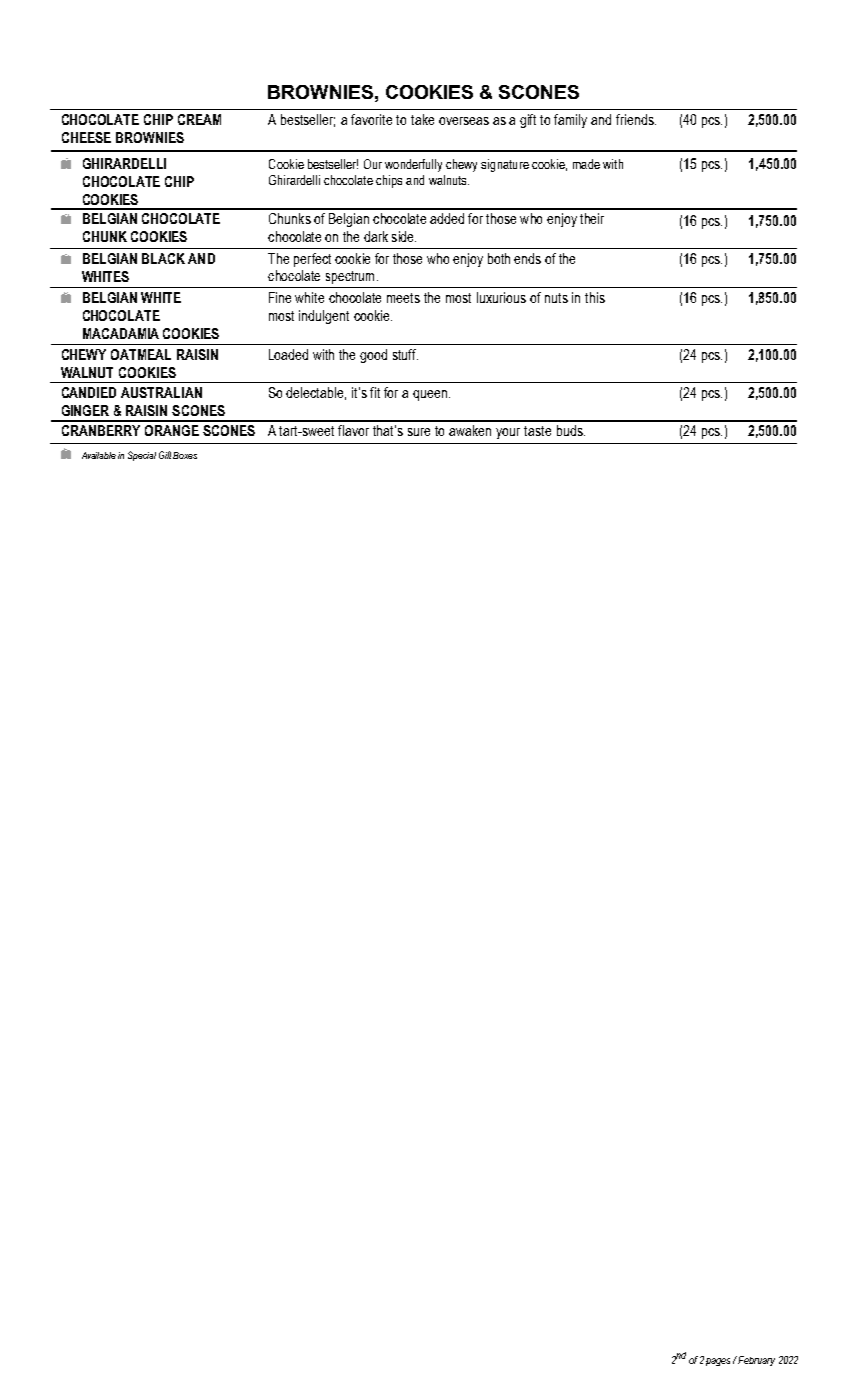 This screenshot has width=849, height=1400. What do you see at coordinates (353, 430) in the screenshot?
I see `flavor` at bounding box center [353, 430].
